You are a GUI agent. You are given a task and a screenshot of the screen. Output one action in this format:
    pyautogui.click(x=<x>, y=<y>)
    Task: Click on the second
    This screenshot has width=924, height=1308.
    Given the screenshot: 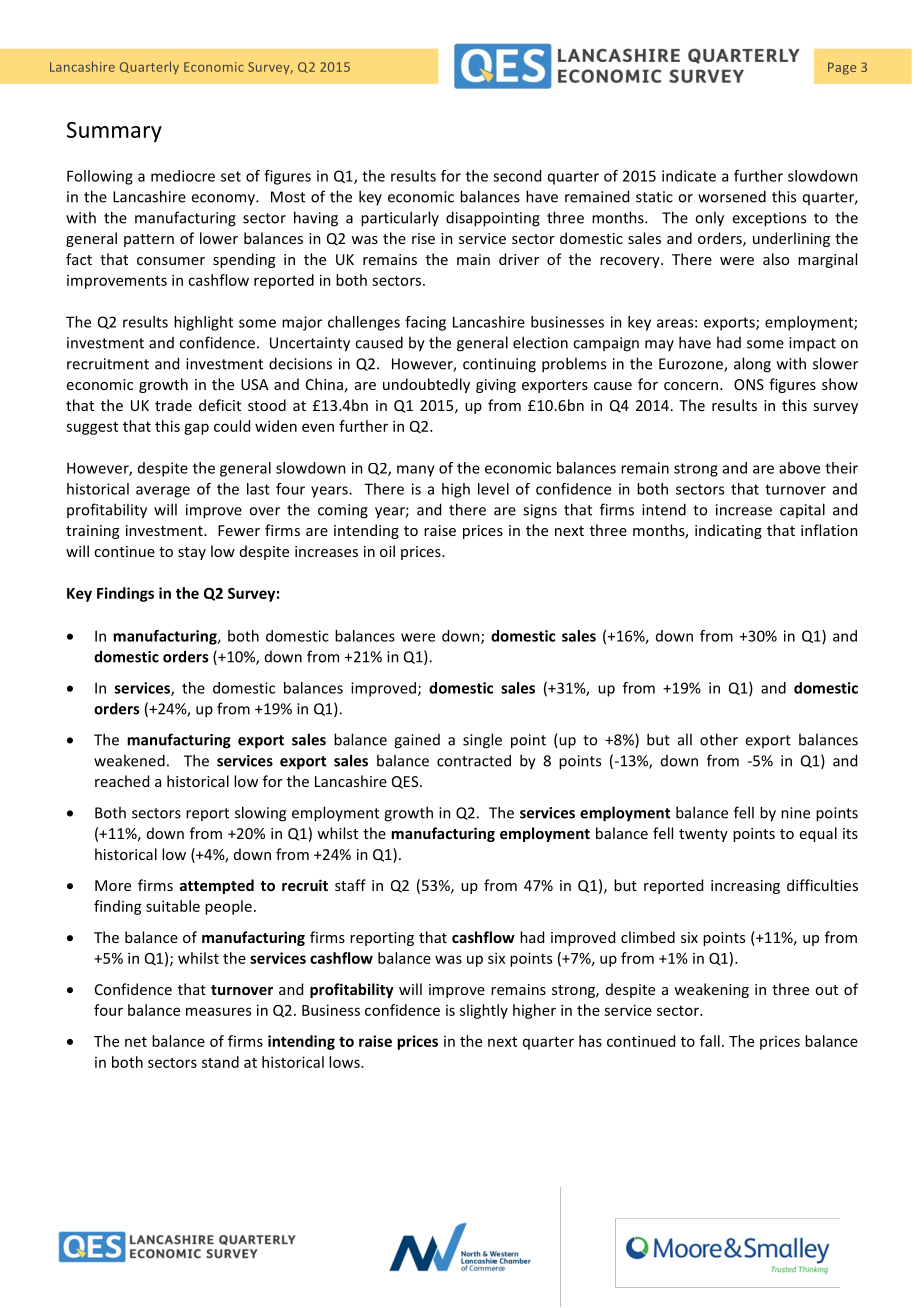 What is the action you would take?
    pyautogui.click(x=517, y=176)
